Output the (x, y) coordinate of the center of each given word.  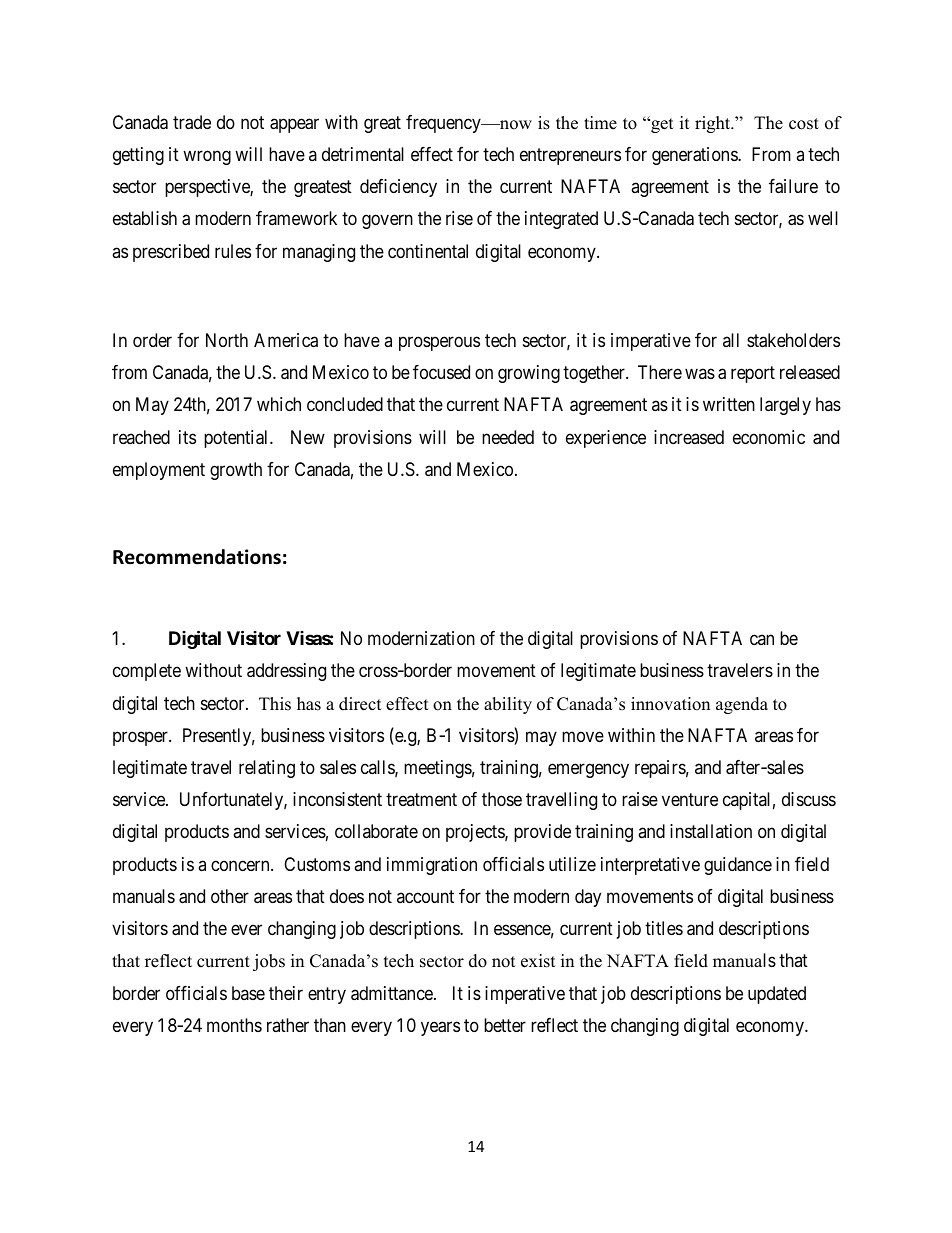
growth (236, 471)
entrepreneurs (570, 156)
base (248, 993)
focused (441, 372)
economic (769, 437)
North (227, 340)
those (502, 799)
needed (508, 437)
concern (241, 865)
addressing (286, 672)
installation (711, 831)
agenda (742, 705)
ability (508, 705)
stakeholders (793, 340)
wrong (207, 157)
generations (695, 156)
